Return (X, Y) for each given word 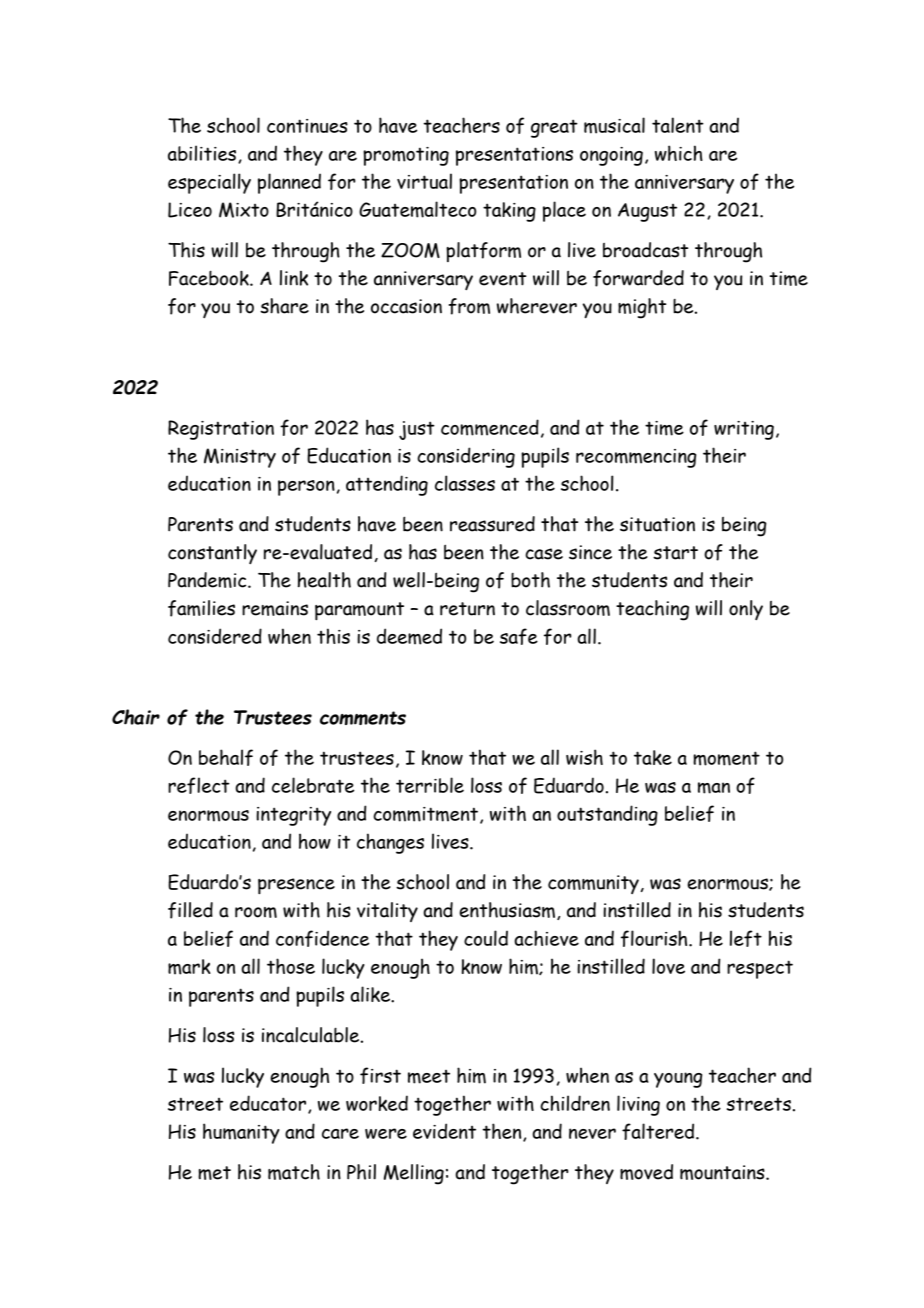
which (679, 153)
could (486, 938)
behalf (226, 757)
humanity (241, 1133)
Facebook (210, 278)
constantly (212, 554)
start (675, 553)
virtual (424, 181)
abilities (203, 154)
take (653, 757)
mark (189, 967)
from (469, 306)
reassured (492, 524)
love (668, 966)
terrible (430, 785)
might (642, 308)
